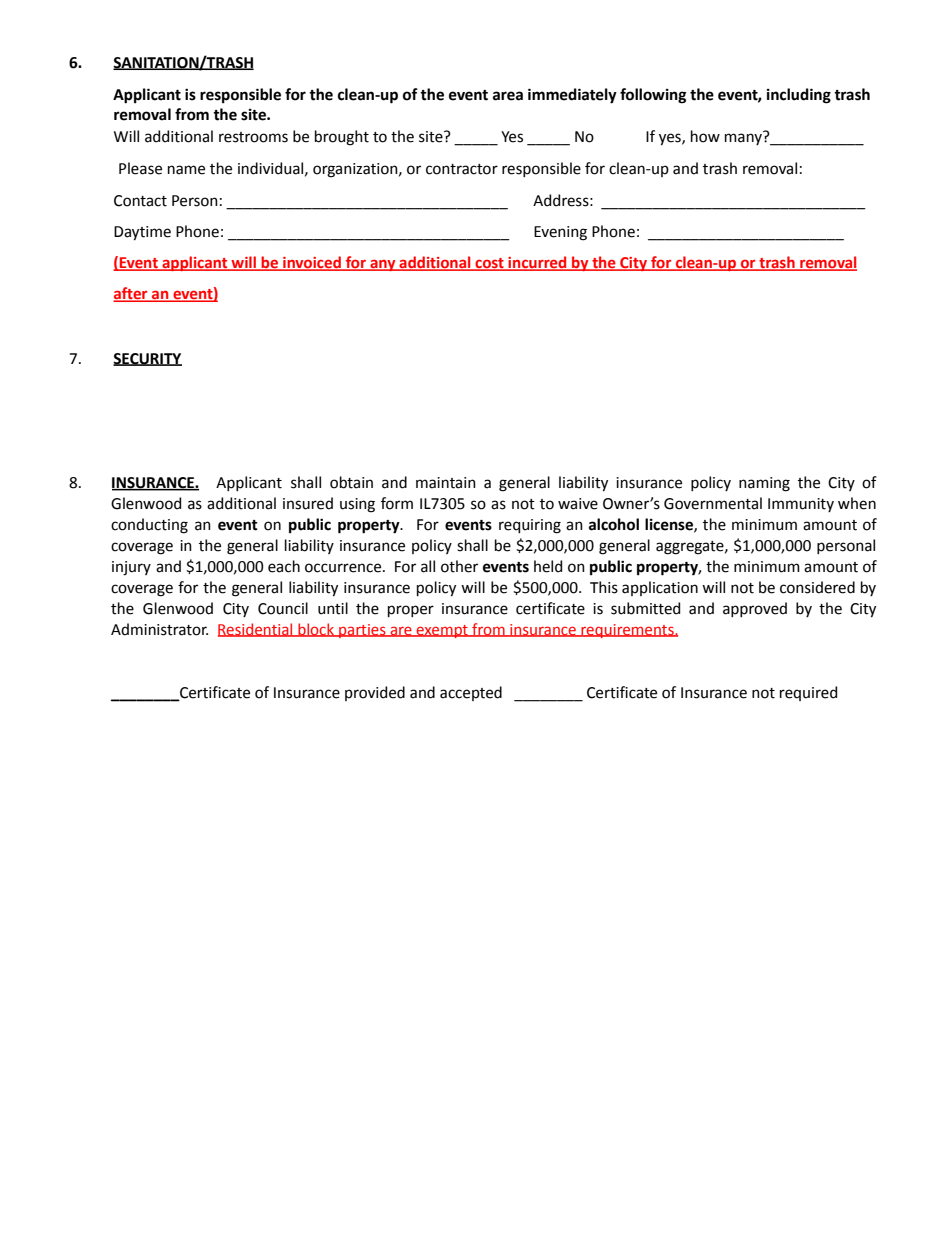 Image resolution: width=952 pixels, height=1233 pixels. I want to click on naming, so click(764, 484).
